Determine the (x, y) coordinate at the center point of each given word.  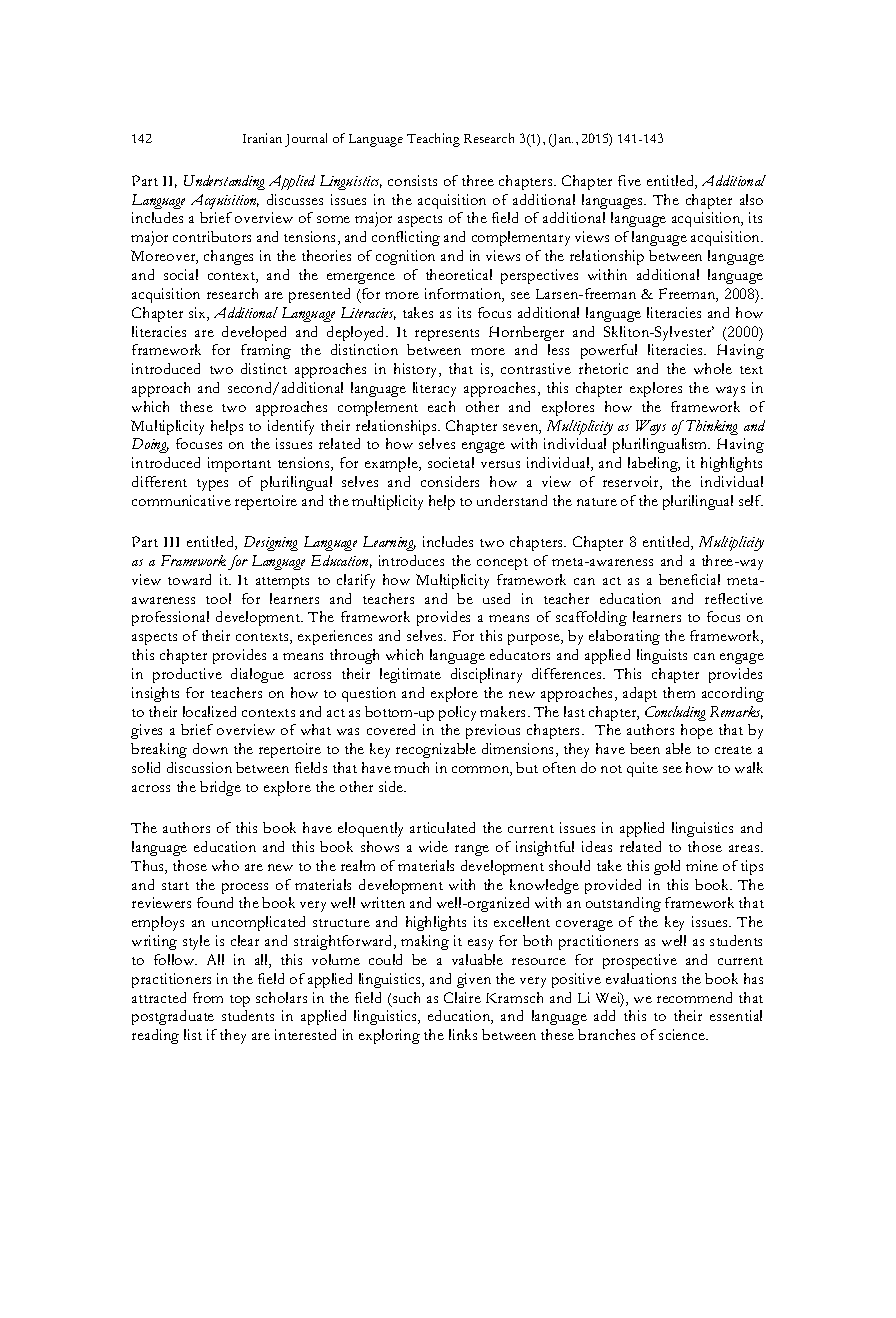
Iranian (262, 138)
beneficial (689, 579)
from (208, 997)
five (629, 180)
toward (189, 579)
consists (412, 180)
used (496, 598)
